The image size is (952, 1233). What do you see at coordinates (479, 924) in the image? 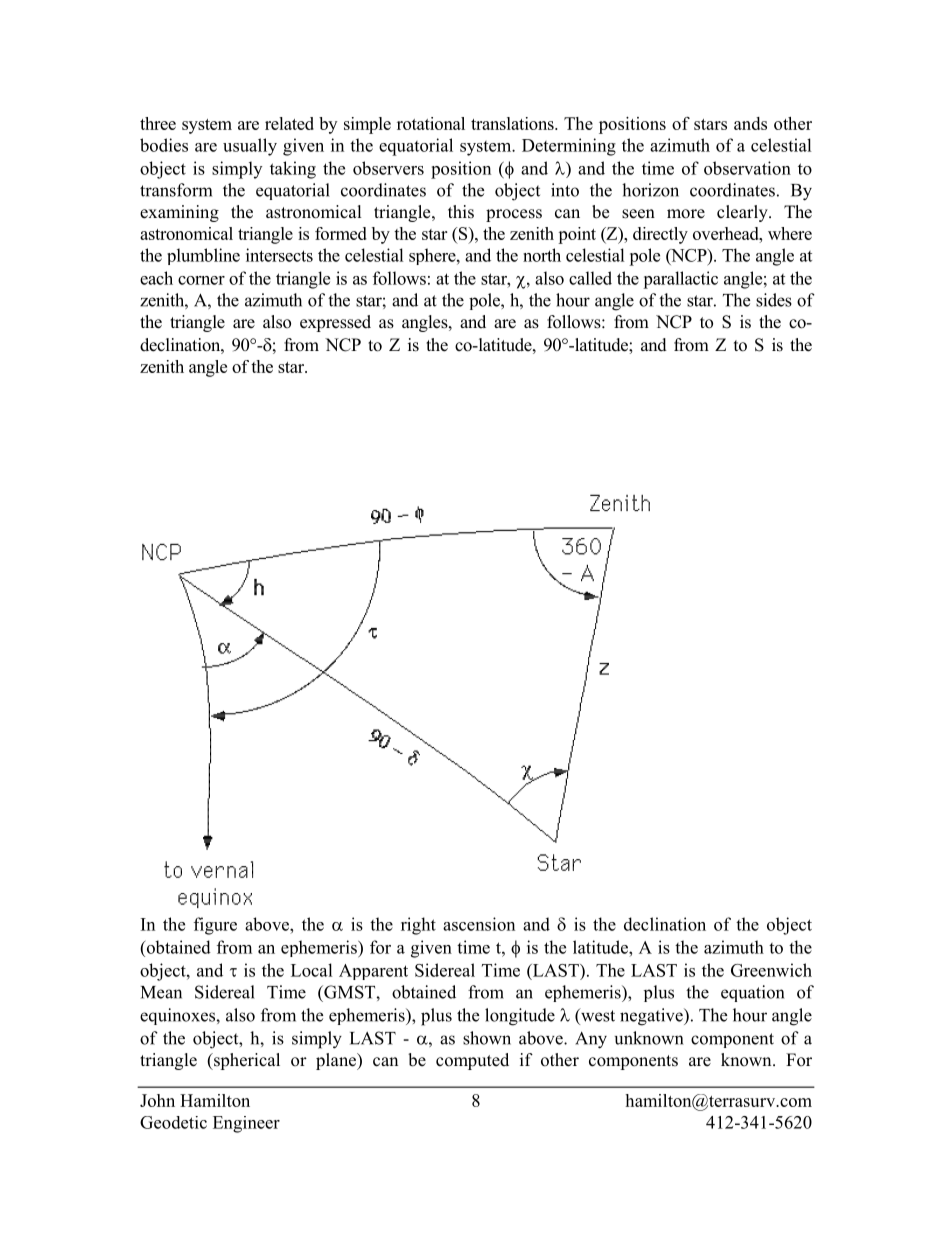
I see `ascension` at bounding box center [479, 924].
